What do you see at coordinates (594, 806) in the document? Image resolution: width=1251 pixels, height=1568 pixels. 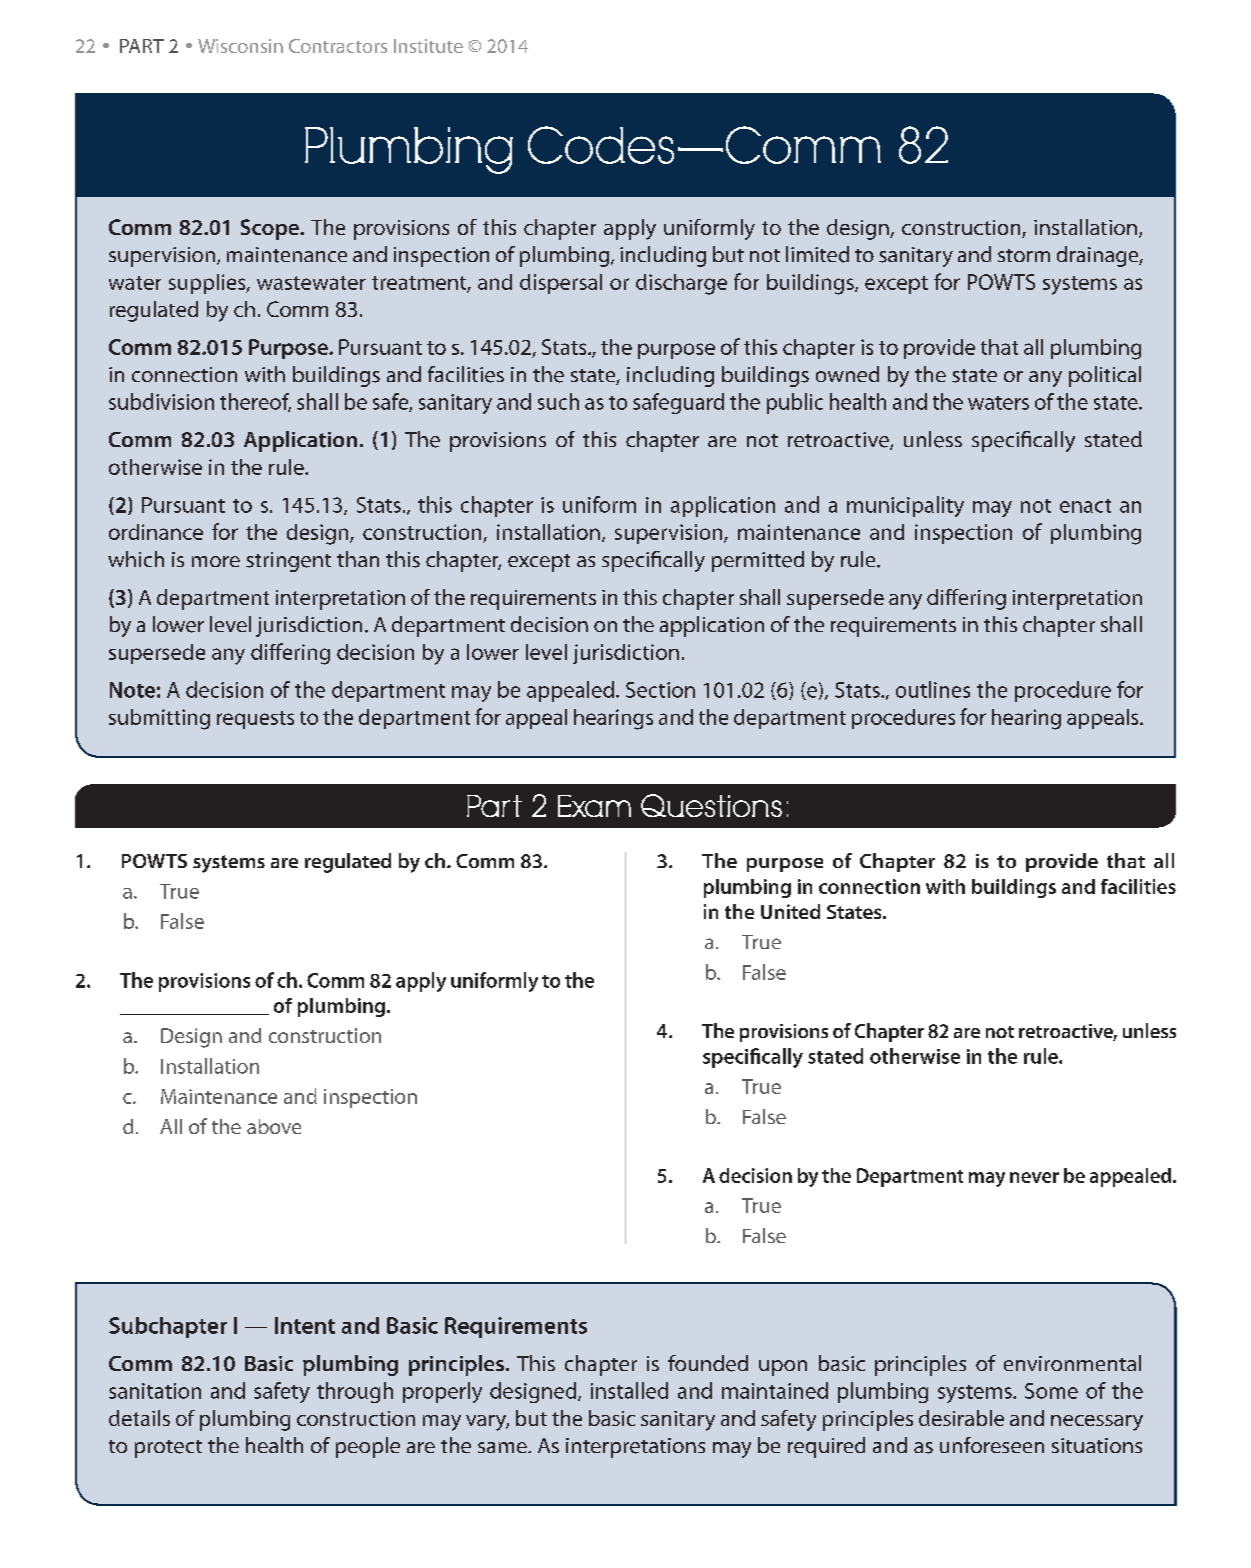 I see `Exam` at bounding box center [594, 806].
